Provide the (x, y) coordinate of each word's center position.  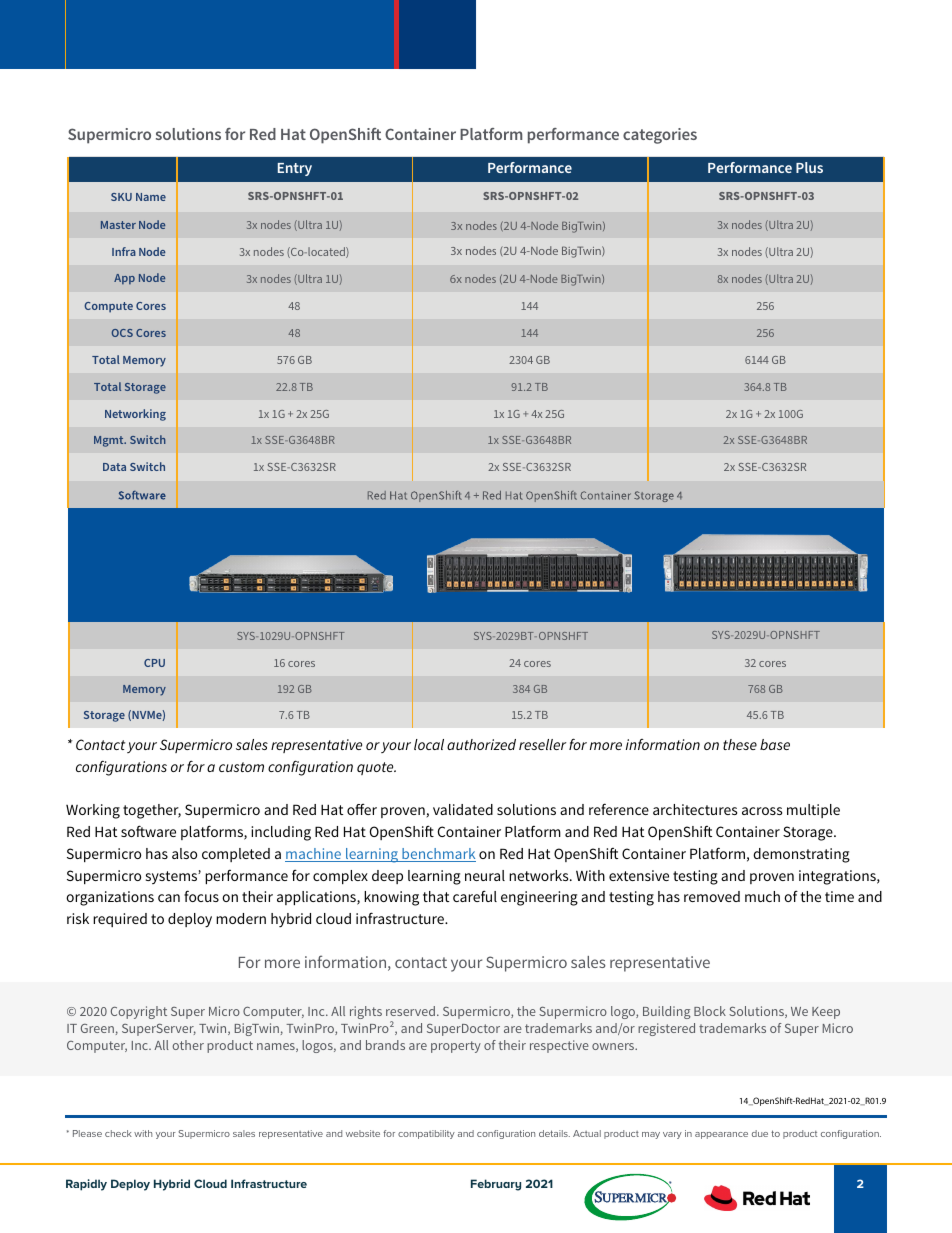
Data (114, 467)
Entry (295, 169)
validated (463, 809)
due (760, 1133)
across (762, 811)
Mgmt (110, 441)
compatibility (426, 1134)
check (118, 1133)
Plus (809, 167)
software (148, 831)
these (740, 744)
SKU (121, 197)
